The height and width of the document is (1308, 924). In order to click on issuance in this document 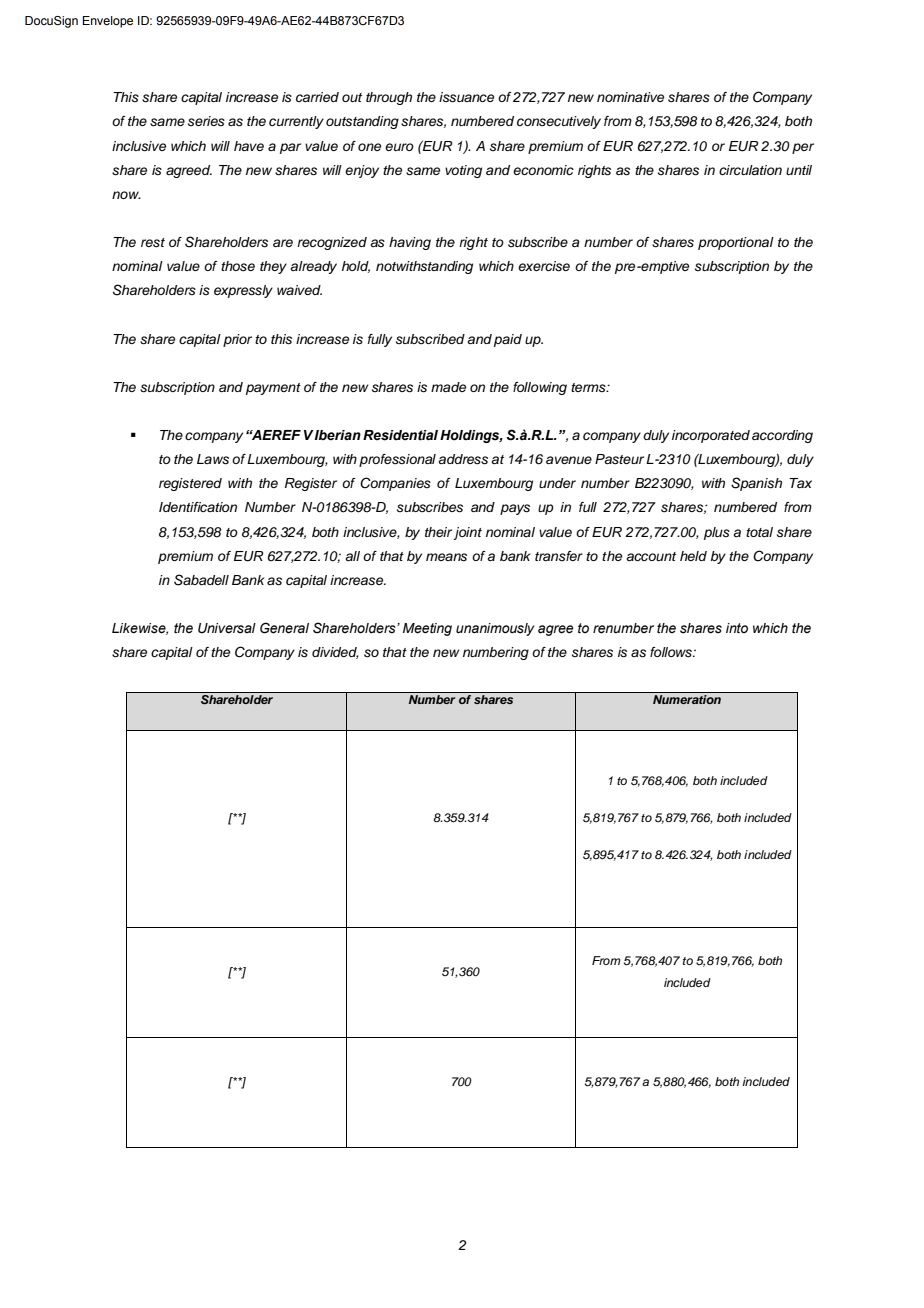, I will do `click(466, 97)`.
